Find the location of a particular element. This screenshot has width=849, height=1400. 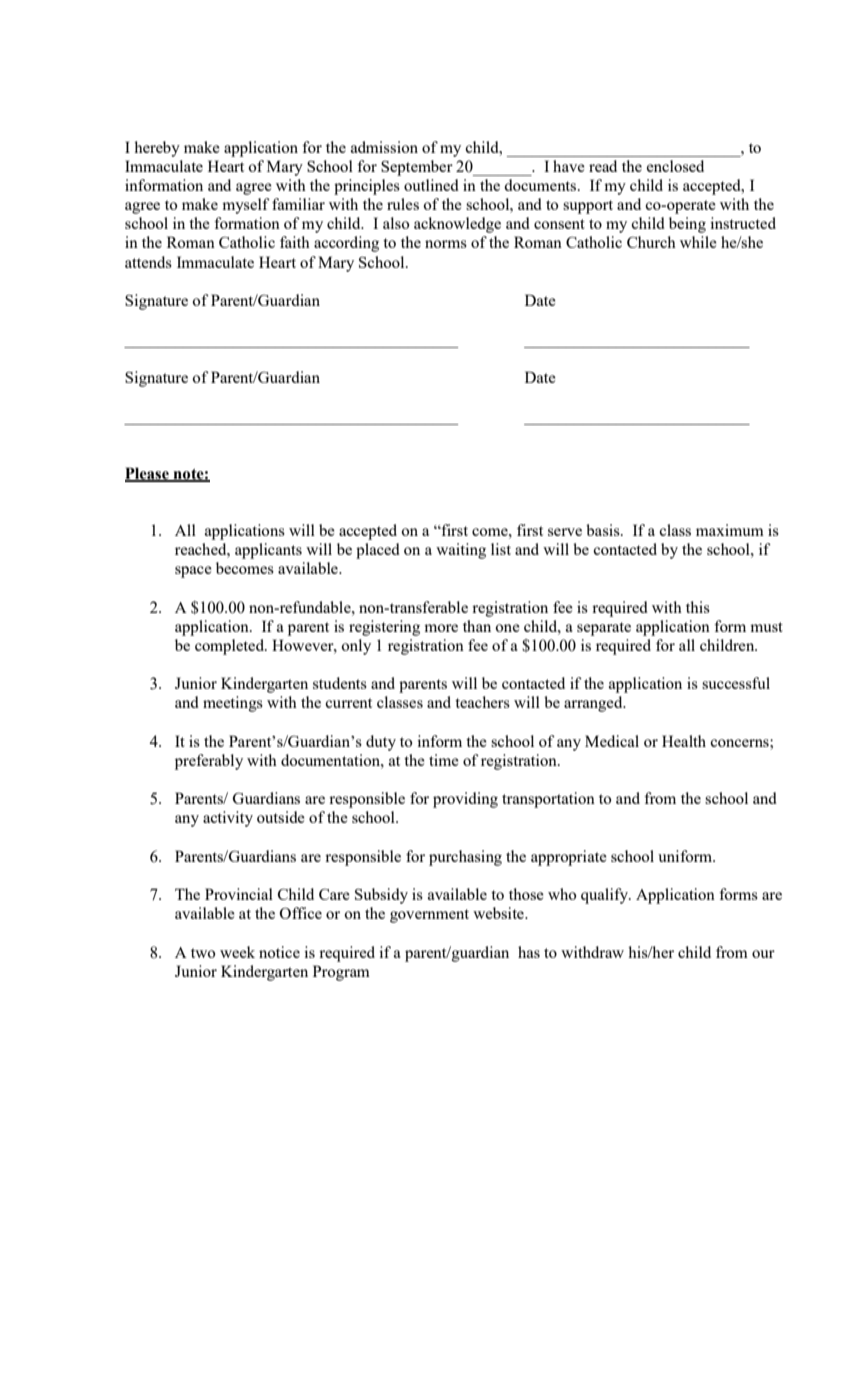

attends is located at coordinates (148, 262).
